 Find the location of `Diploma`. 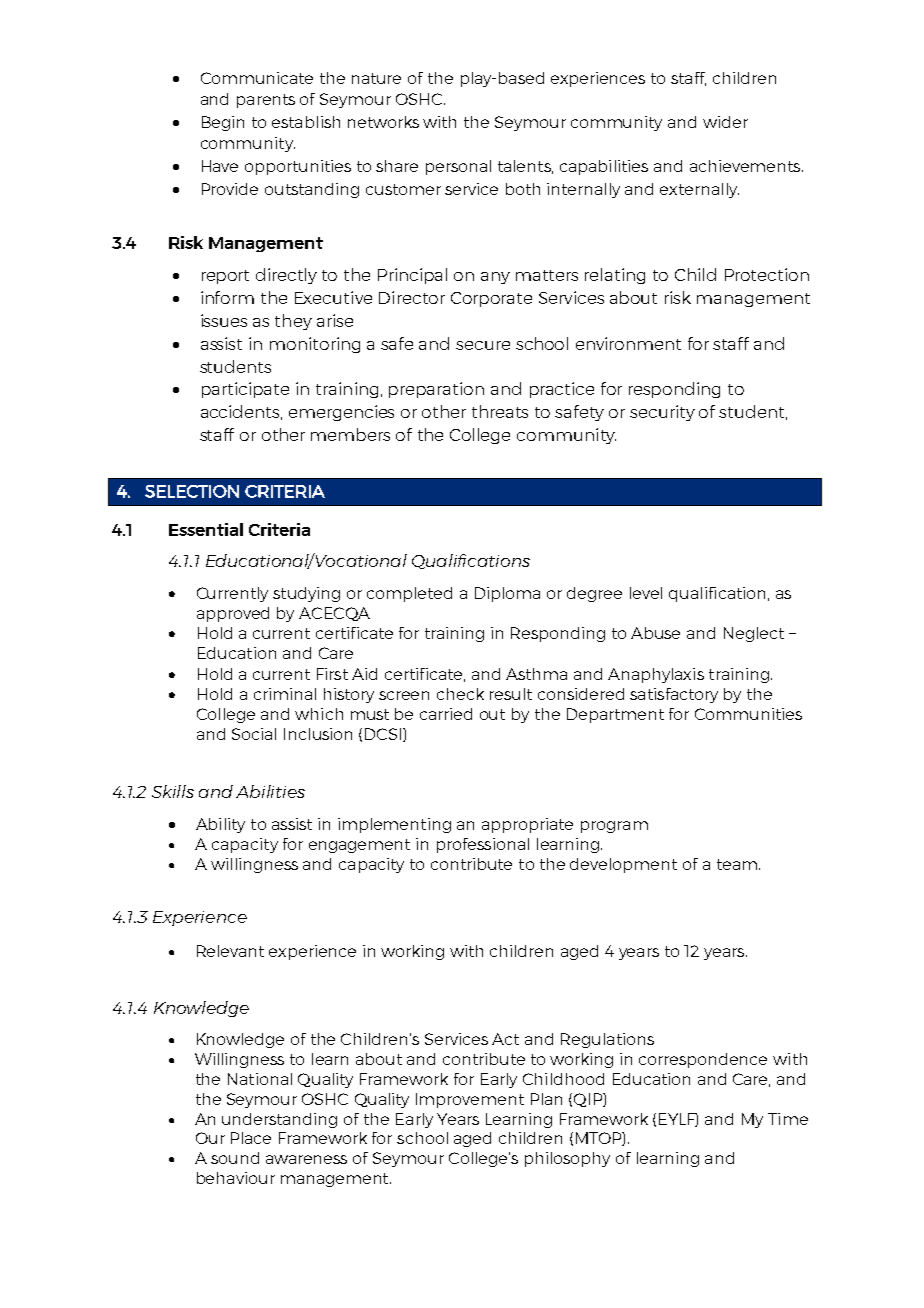

Diploma is located at coordinates (507, 594).
